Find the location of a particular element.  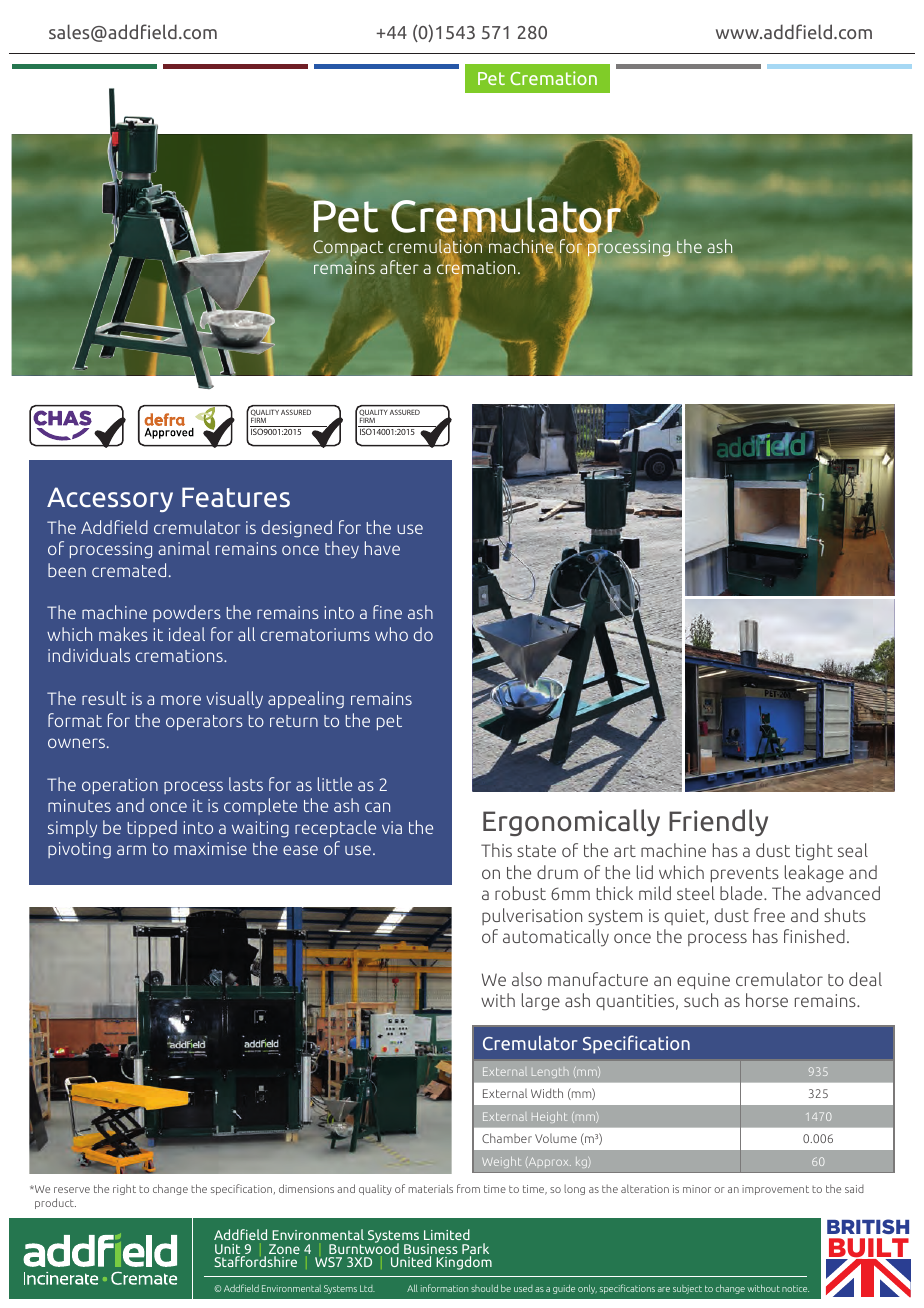

can is located at coordinates (377, 807).
